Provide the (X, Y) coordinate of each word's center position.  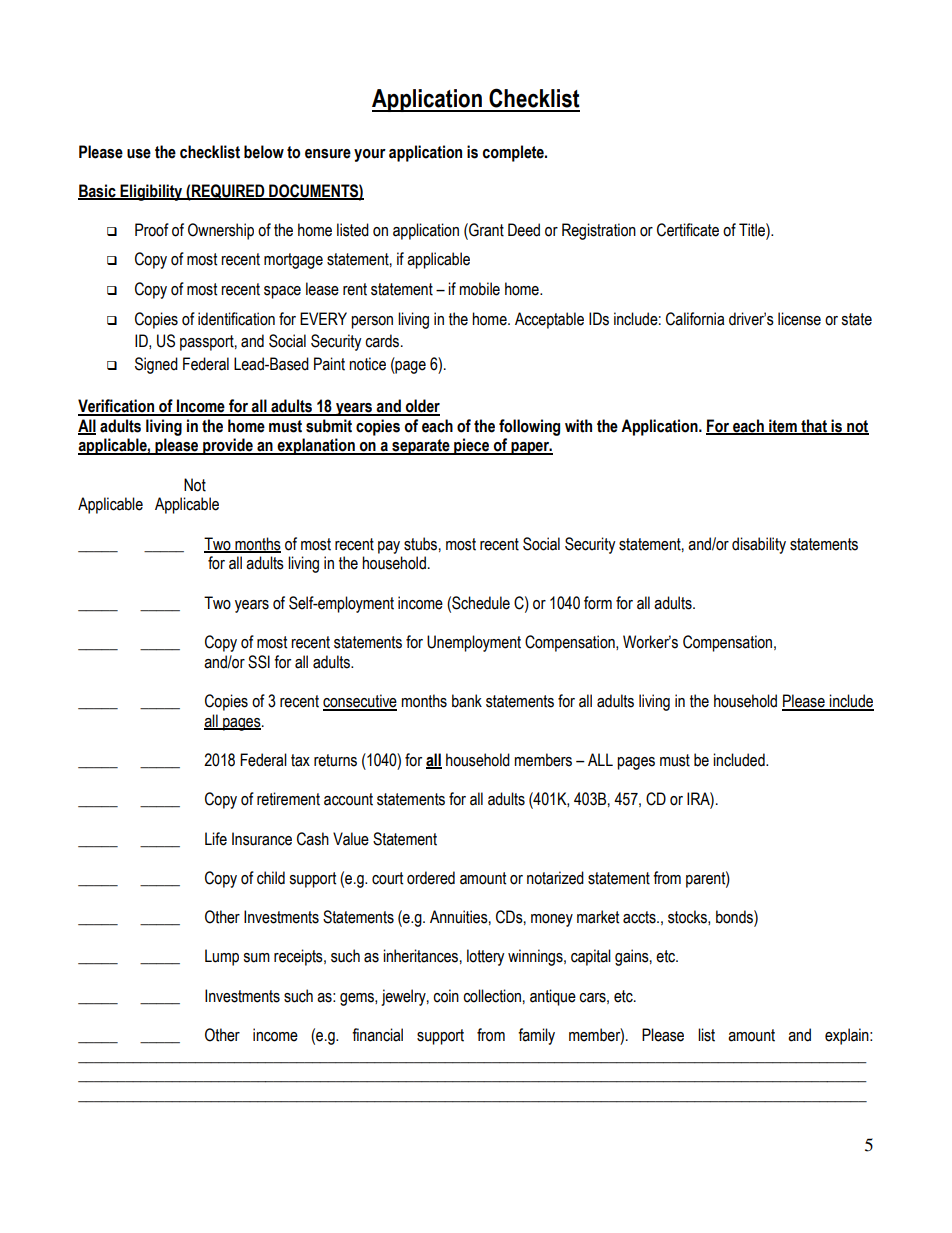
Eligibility (151, 192)
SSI (259, 662)
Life (216, 839)
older (422, 407)
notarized (555, 878)
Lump (222, 957)
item (783, 426)
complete (514, 153)
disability (759, 545)
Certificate (688, 230)
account (348, 799)
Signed (156, 365)
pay (389, 547)
